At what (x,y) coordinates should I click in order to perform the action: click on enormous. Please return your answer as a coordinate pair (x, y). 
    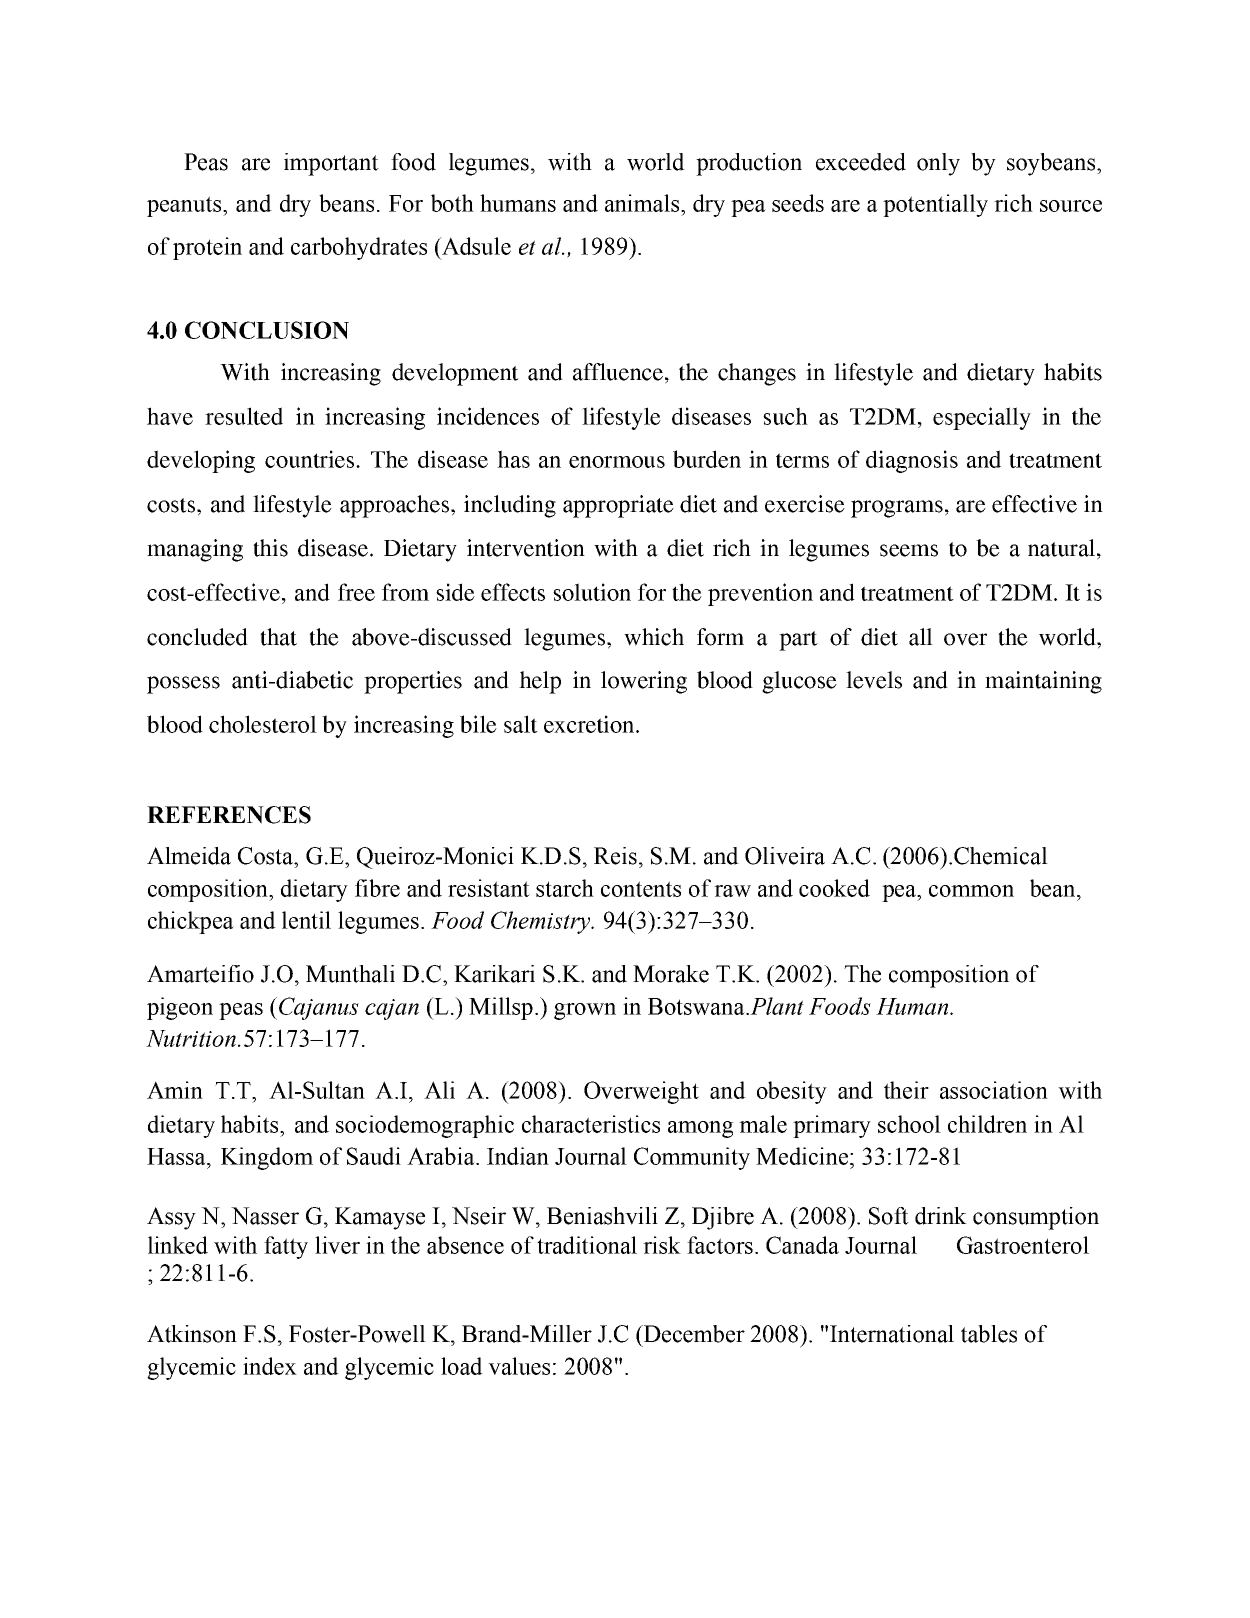
    Looking at the image, I should click on (617, 462).
